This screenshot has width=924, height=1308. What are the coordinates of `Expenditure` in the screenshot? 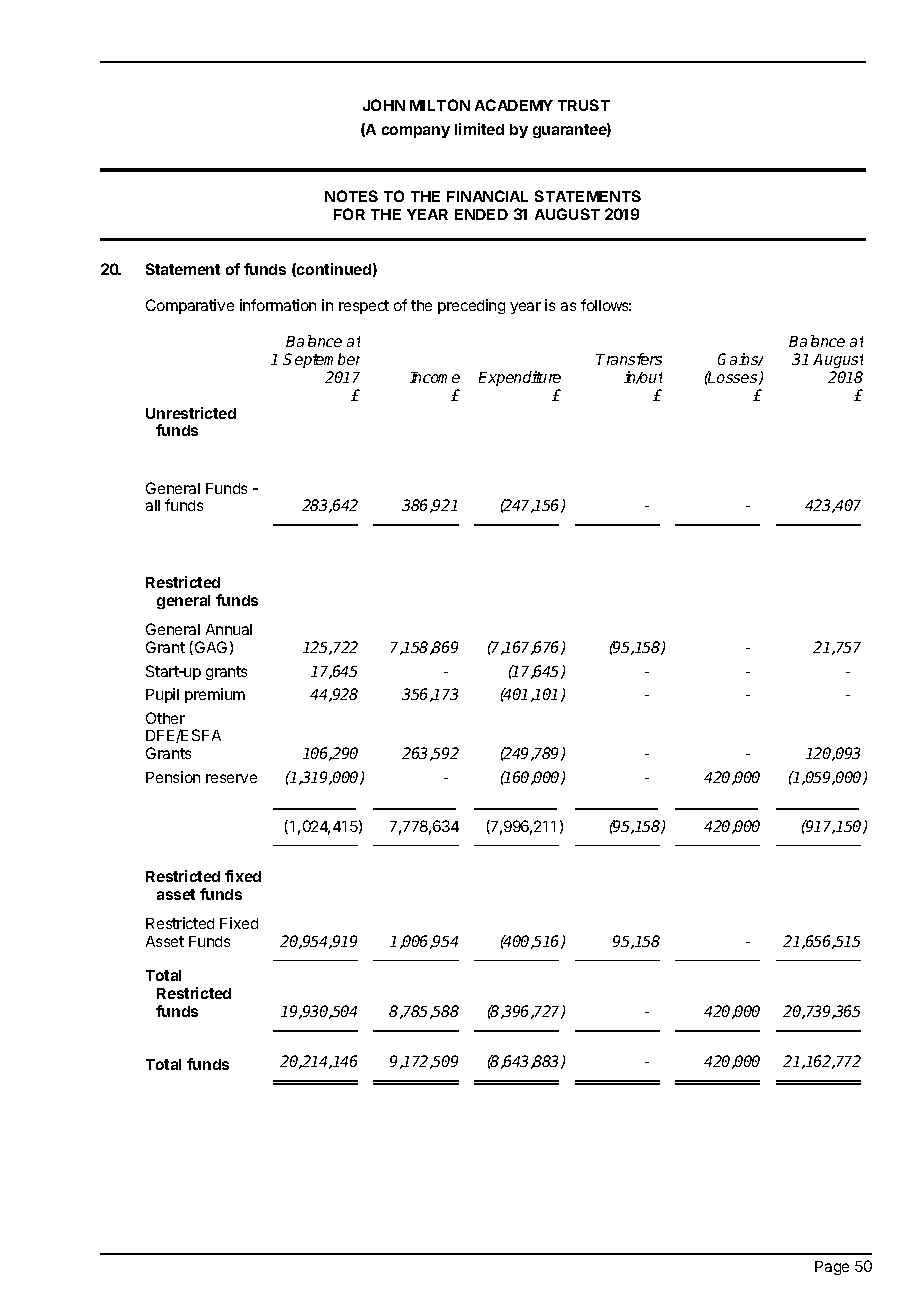 It's located at (520, 378).
